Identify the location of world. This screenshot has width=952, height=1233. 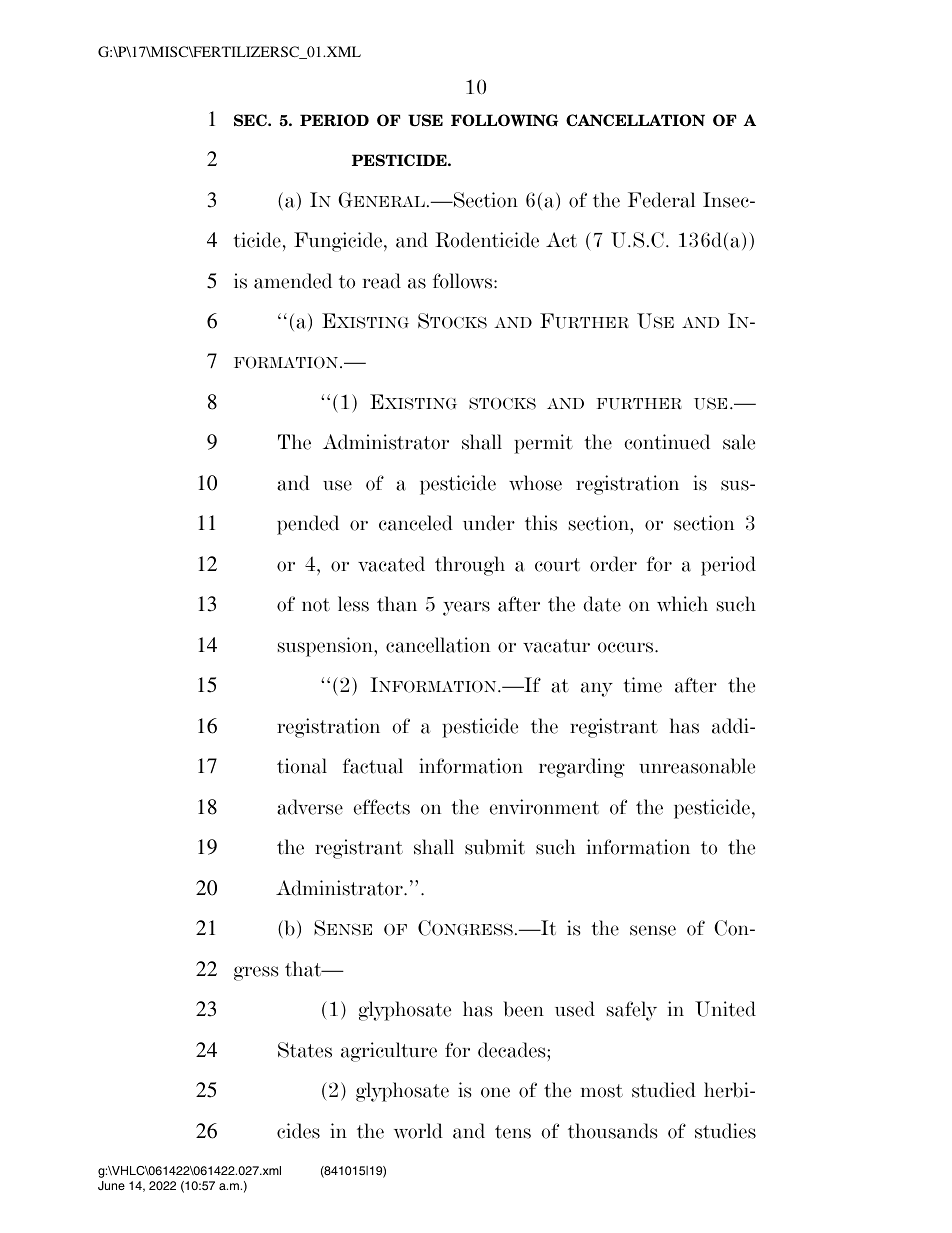
(418, 1131).
